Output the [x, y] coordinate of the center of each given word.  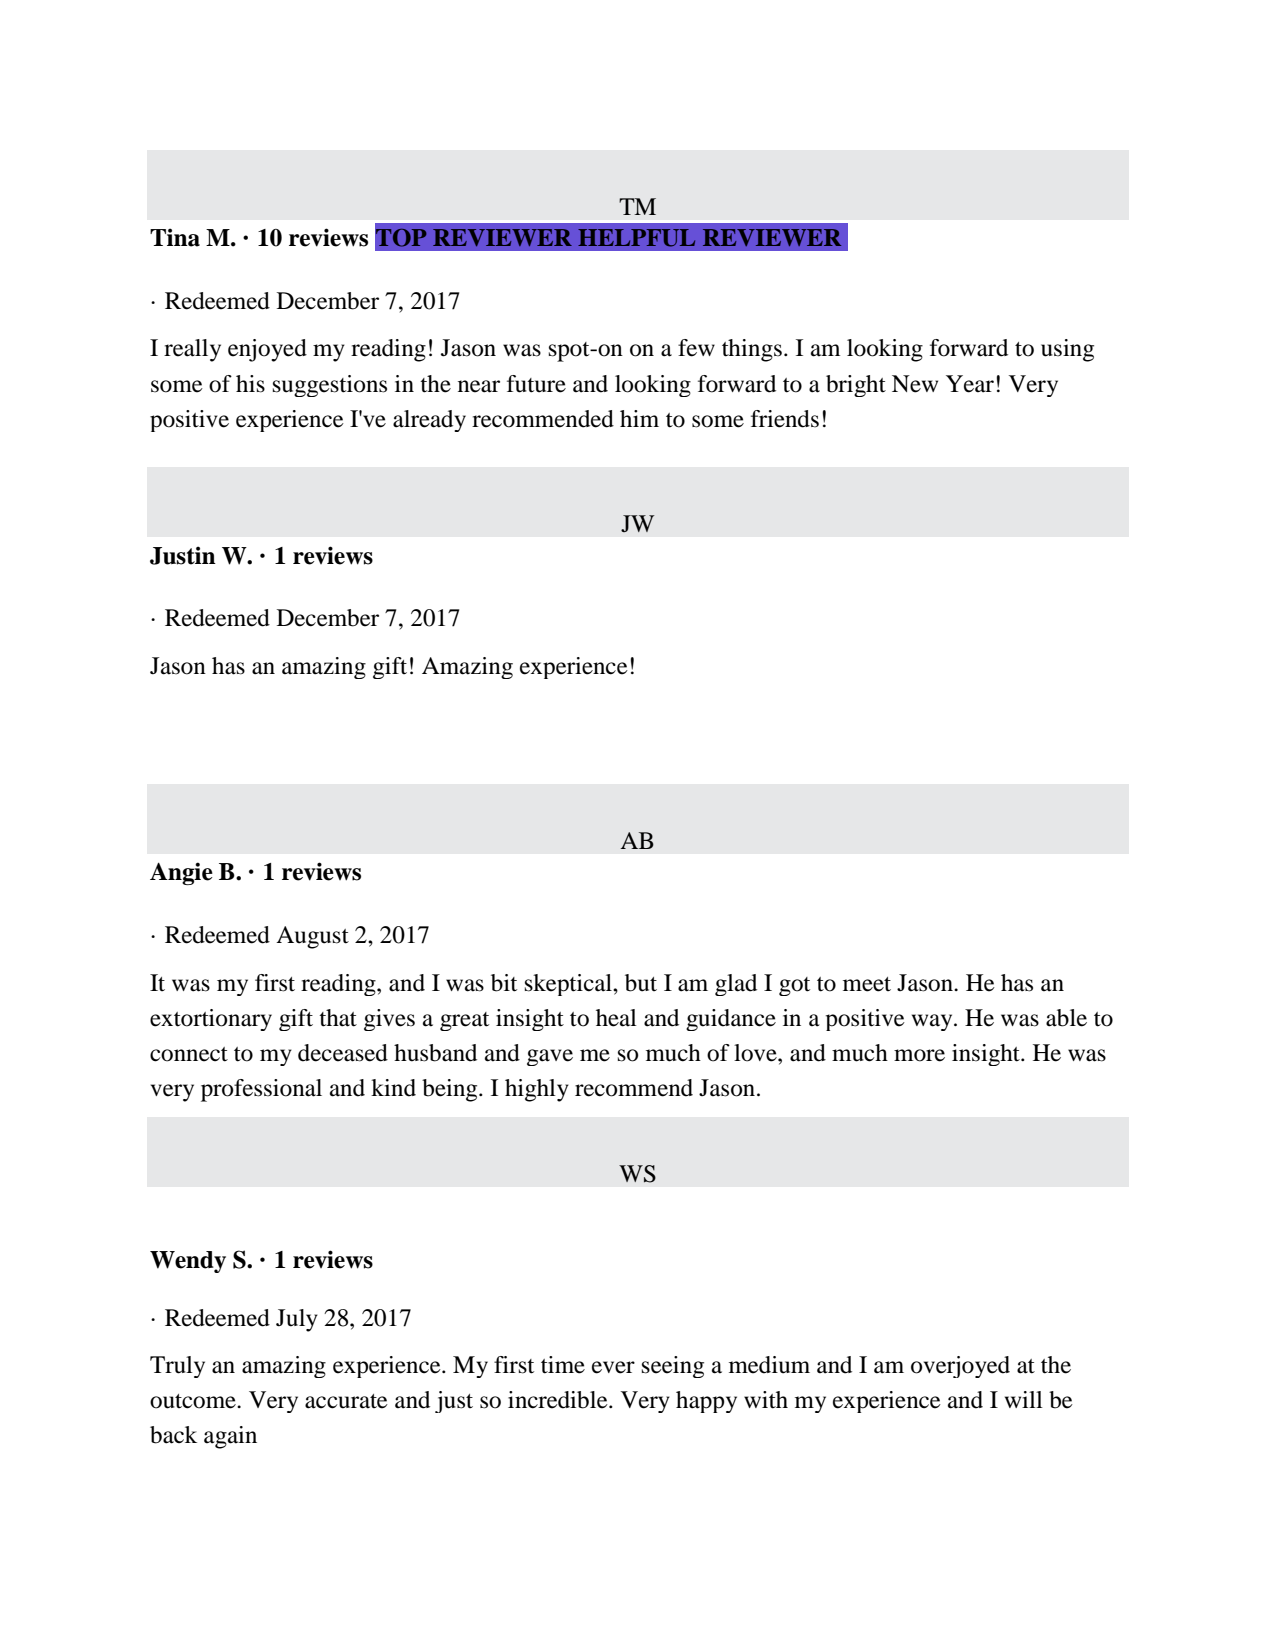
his [250, 384]
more [919, 1055]
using [1067, 350]
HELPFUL [636, 238]
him [639, 418]
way [933, 1022]
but [641, 983]
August [312, 937]
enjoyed [267, 350]
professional [261, 1090]
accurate [346, 1401]
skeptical [569, 985]
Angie [181, 873]
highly [537, 1090]
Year [970, 384]
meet [867, 984]
